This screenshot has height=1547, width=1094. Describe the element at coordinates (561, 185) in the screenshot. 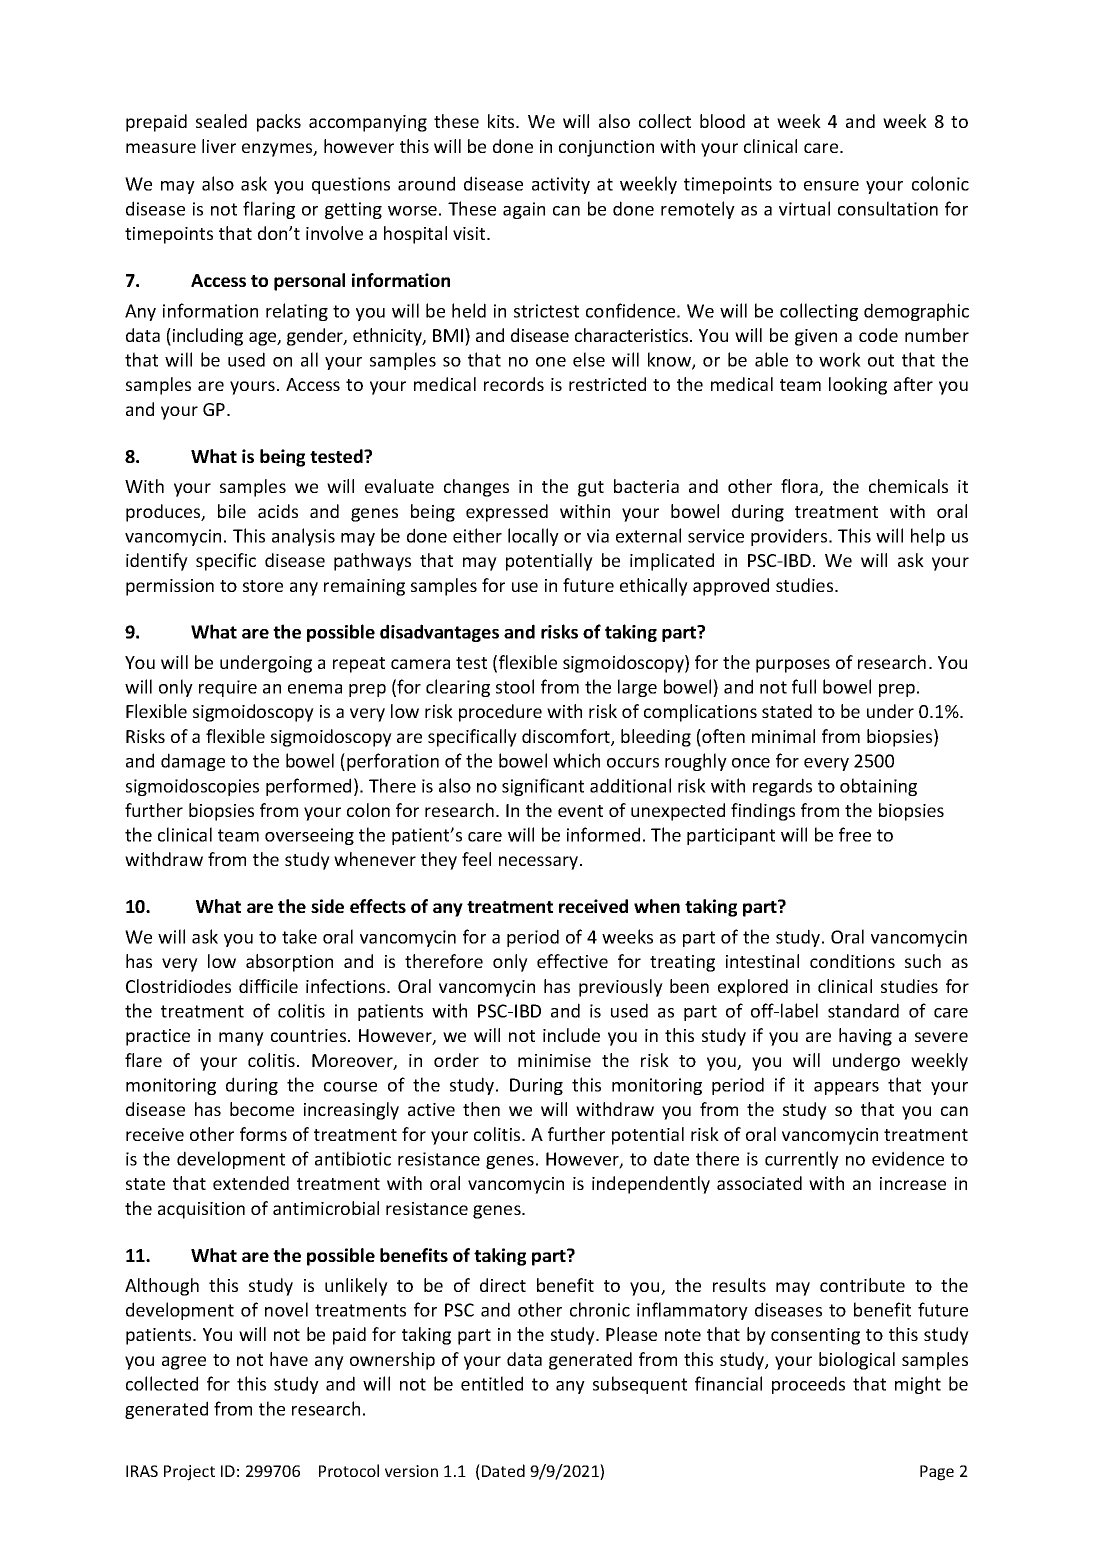

I see `activity` at that location.
